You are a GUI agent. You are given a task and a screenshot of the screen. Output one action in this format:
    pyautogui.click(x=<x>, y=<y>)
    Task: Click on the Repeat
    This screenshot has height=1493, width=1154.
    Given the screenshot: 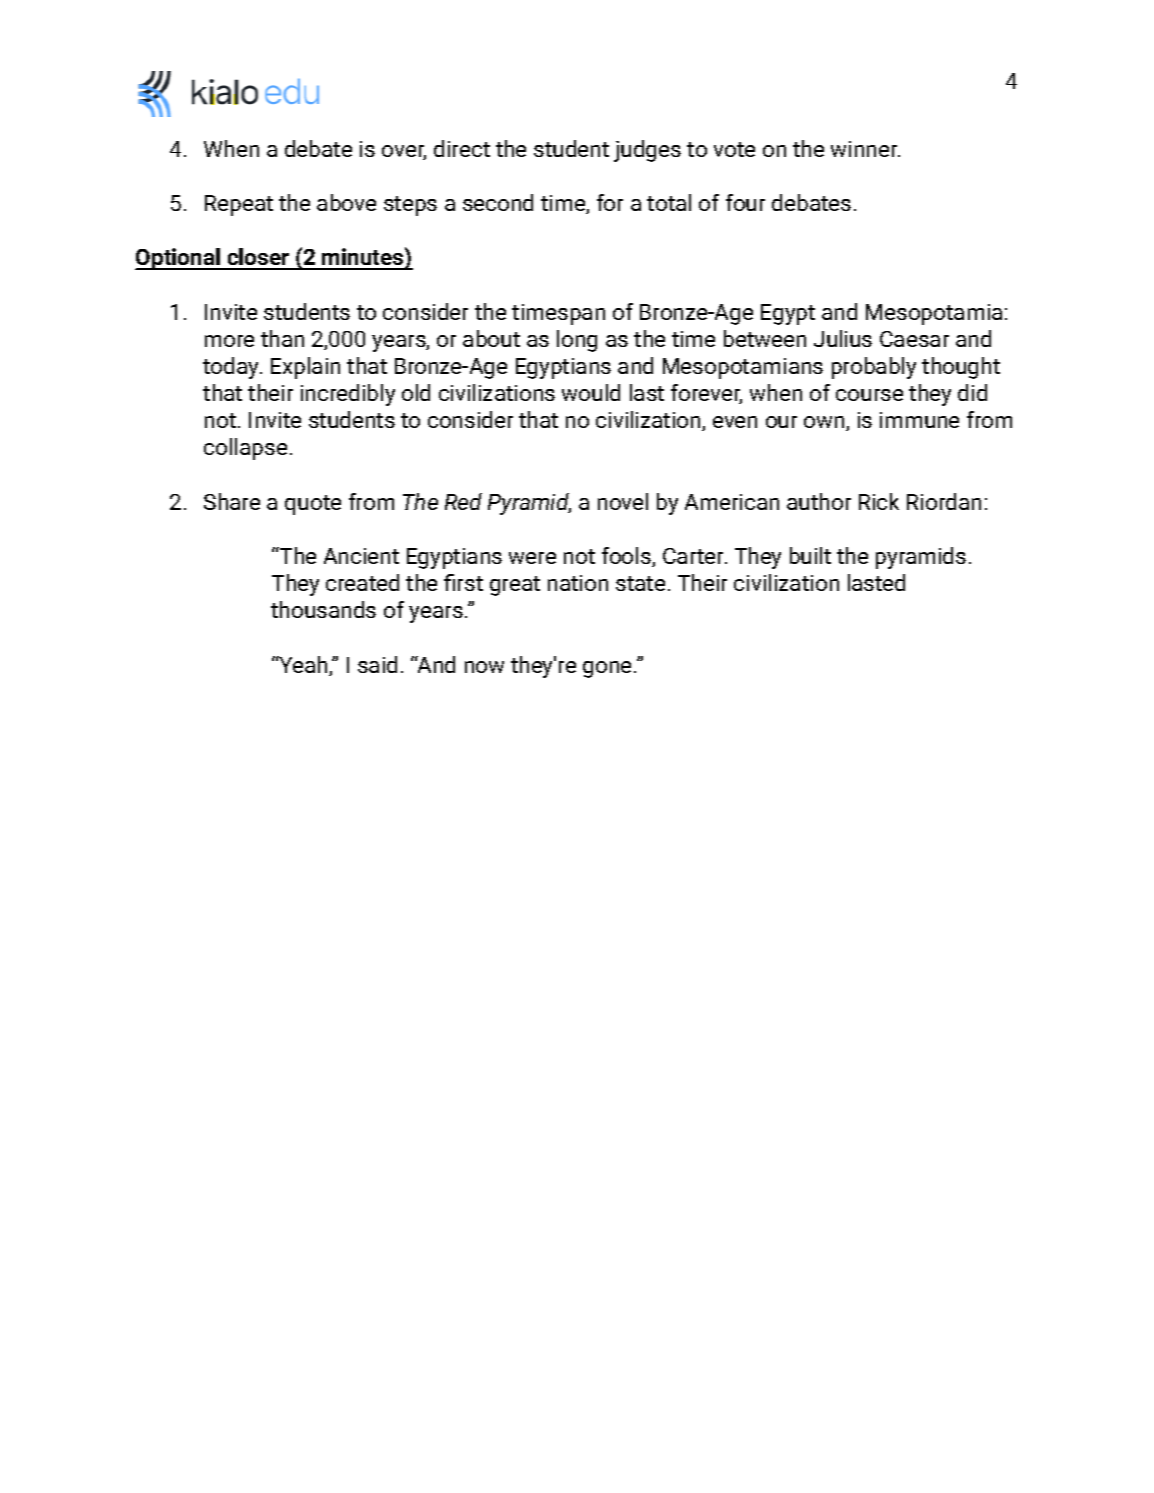 What is the action you would take?
    pyautogui.click(x=239, y=205)
